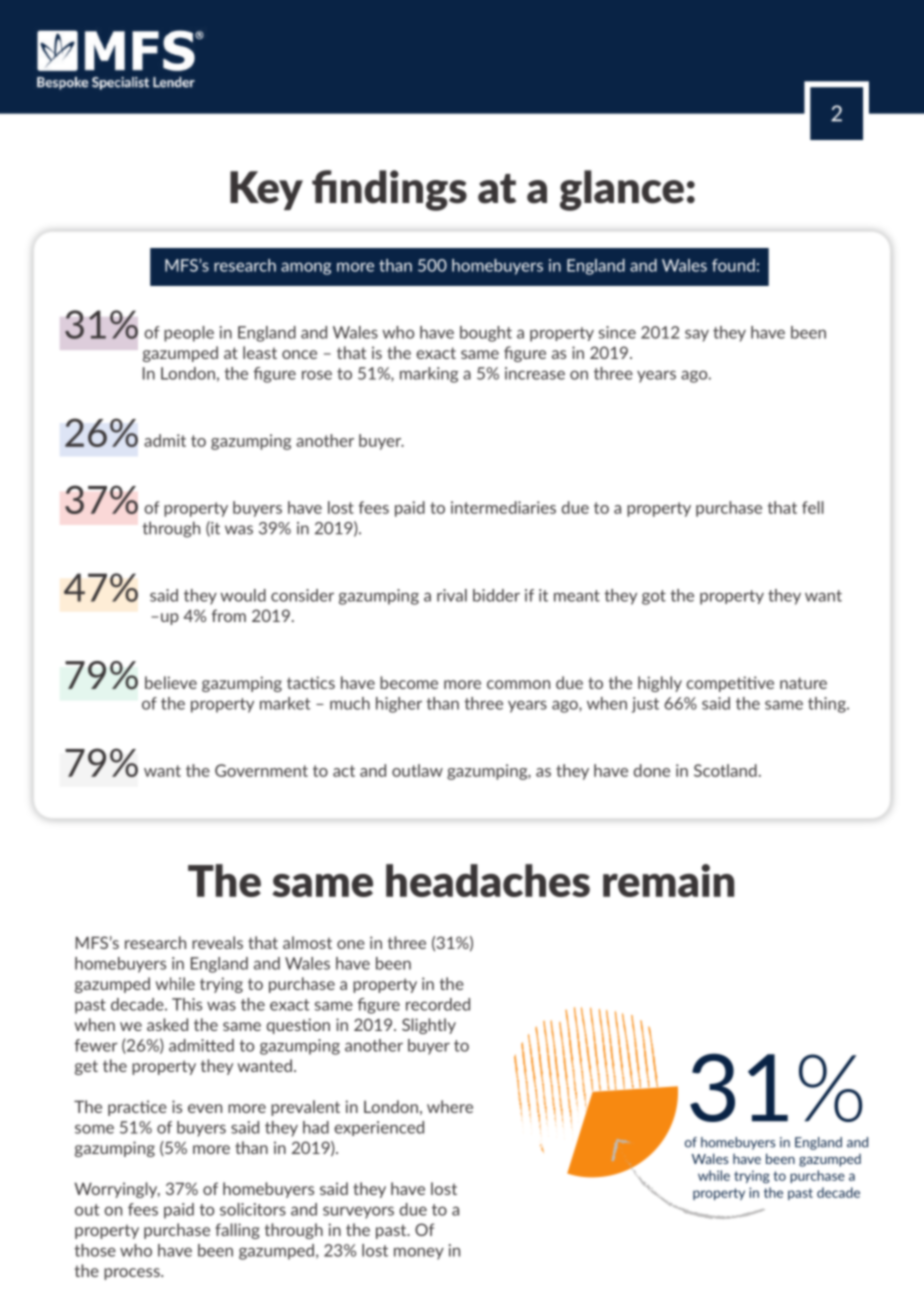 This screenshot has height=1308, width=924. What do you see at coordinates (419, 1253) in the screenshot?
I see `money` at bounding box center [419, 1253].
